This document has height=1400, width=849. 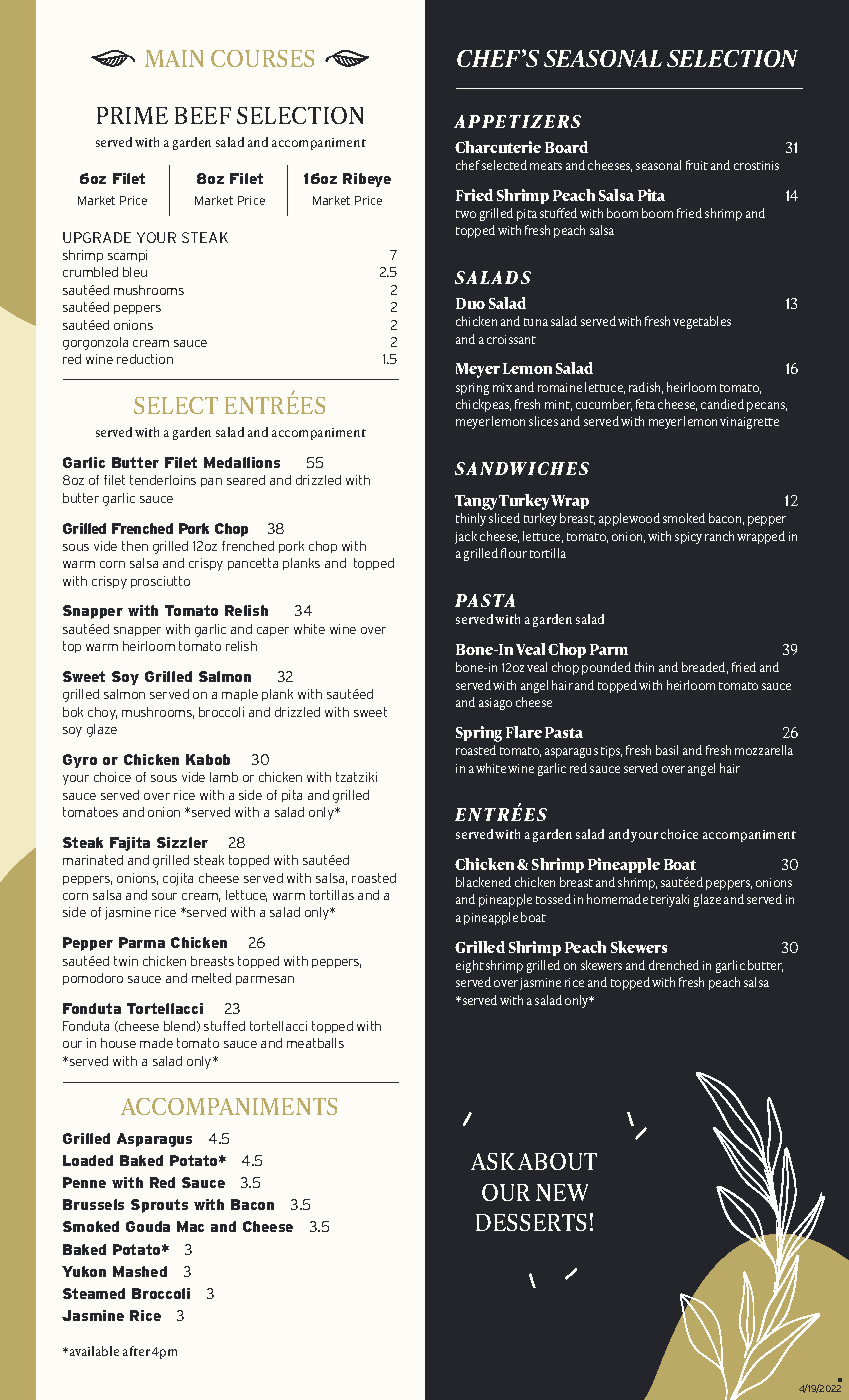 I want to click on house, so click(x=118, y=1043).
